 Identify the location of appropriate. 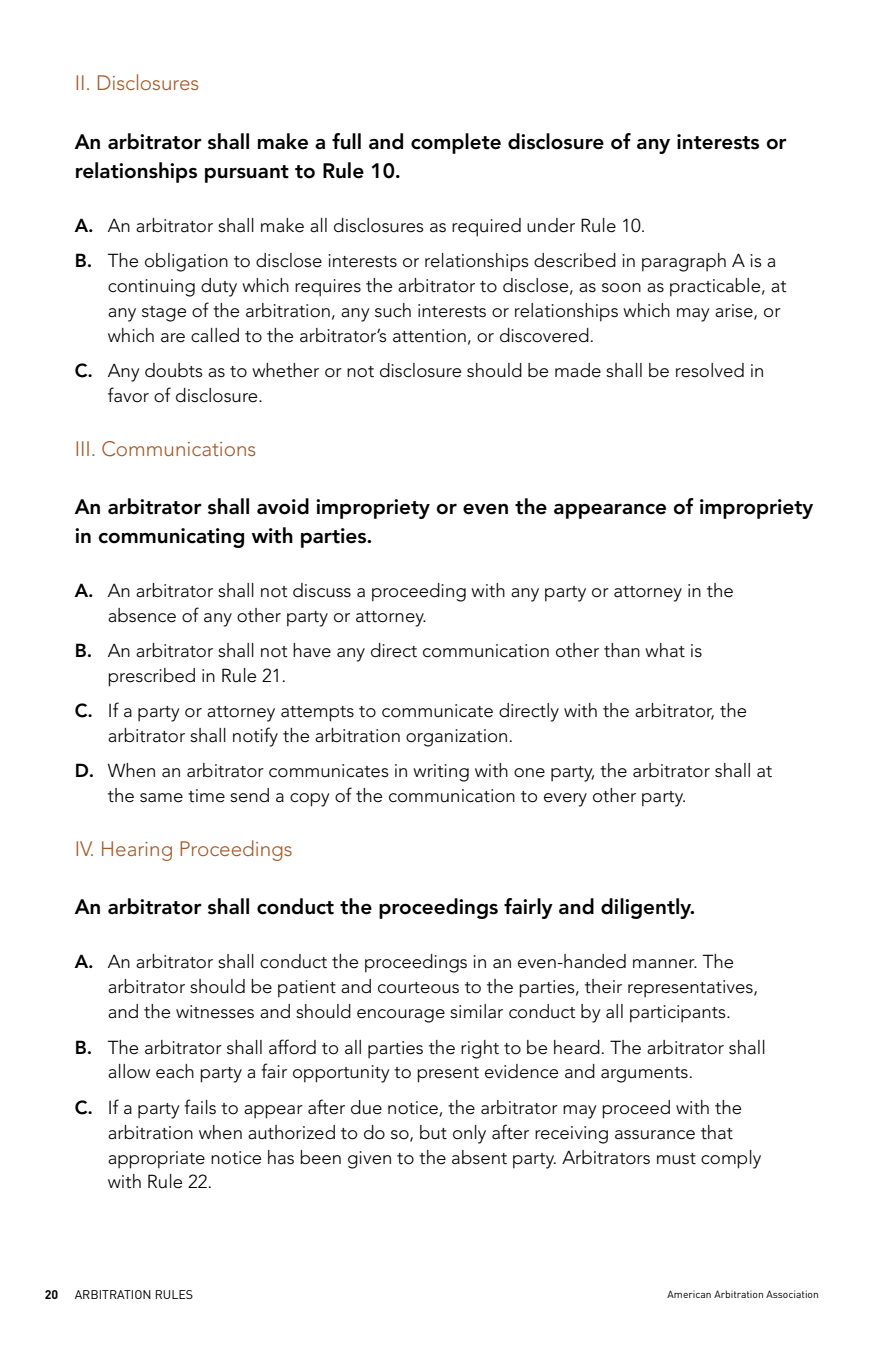
(156, 1160).
